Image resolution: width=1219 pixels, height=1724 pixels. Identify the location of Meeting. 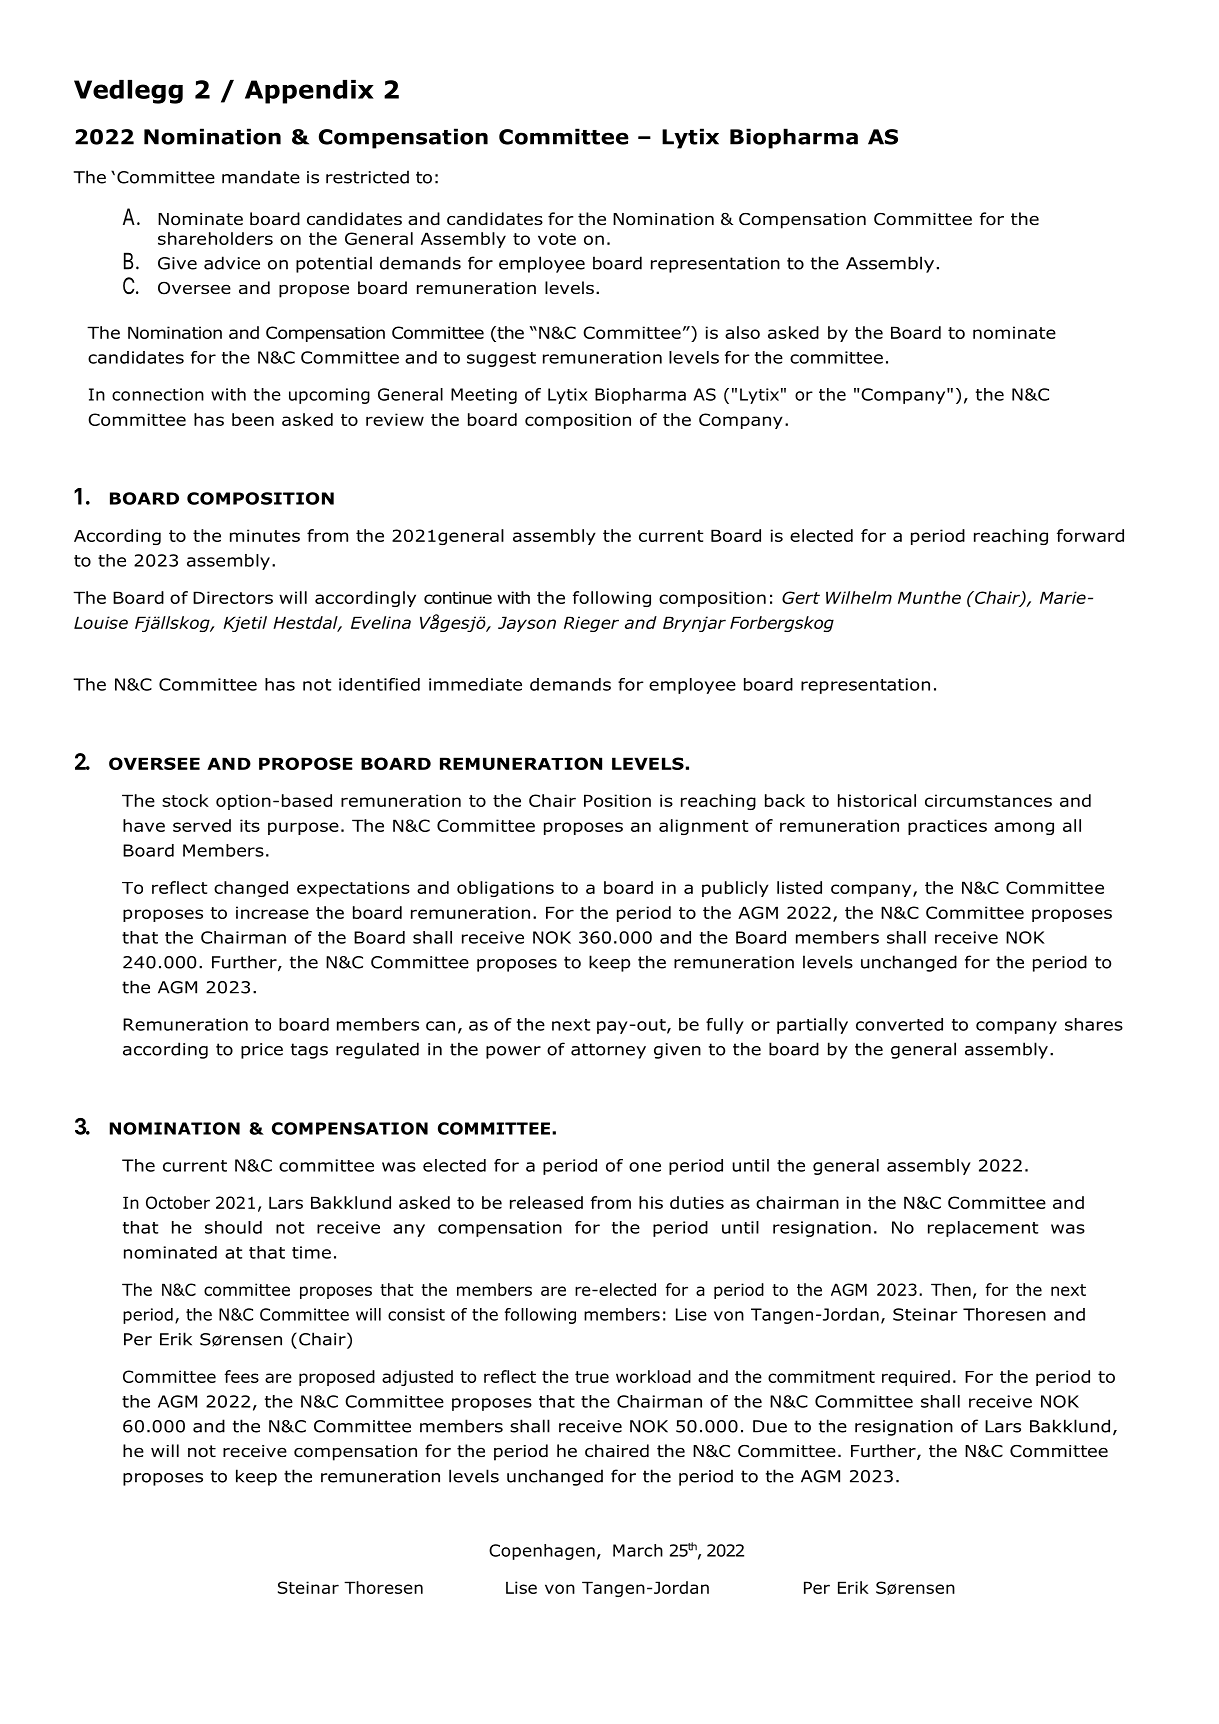
(484, 396).
